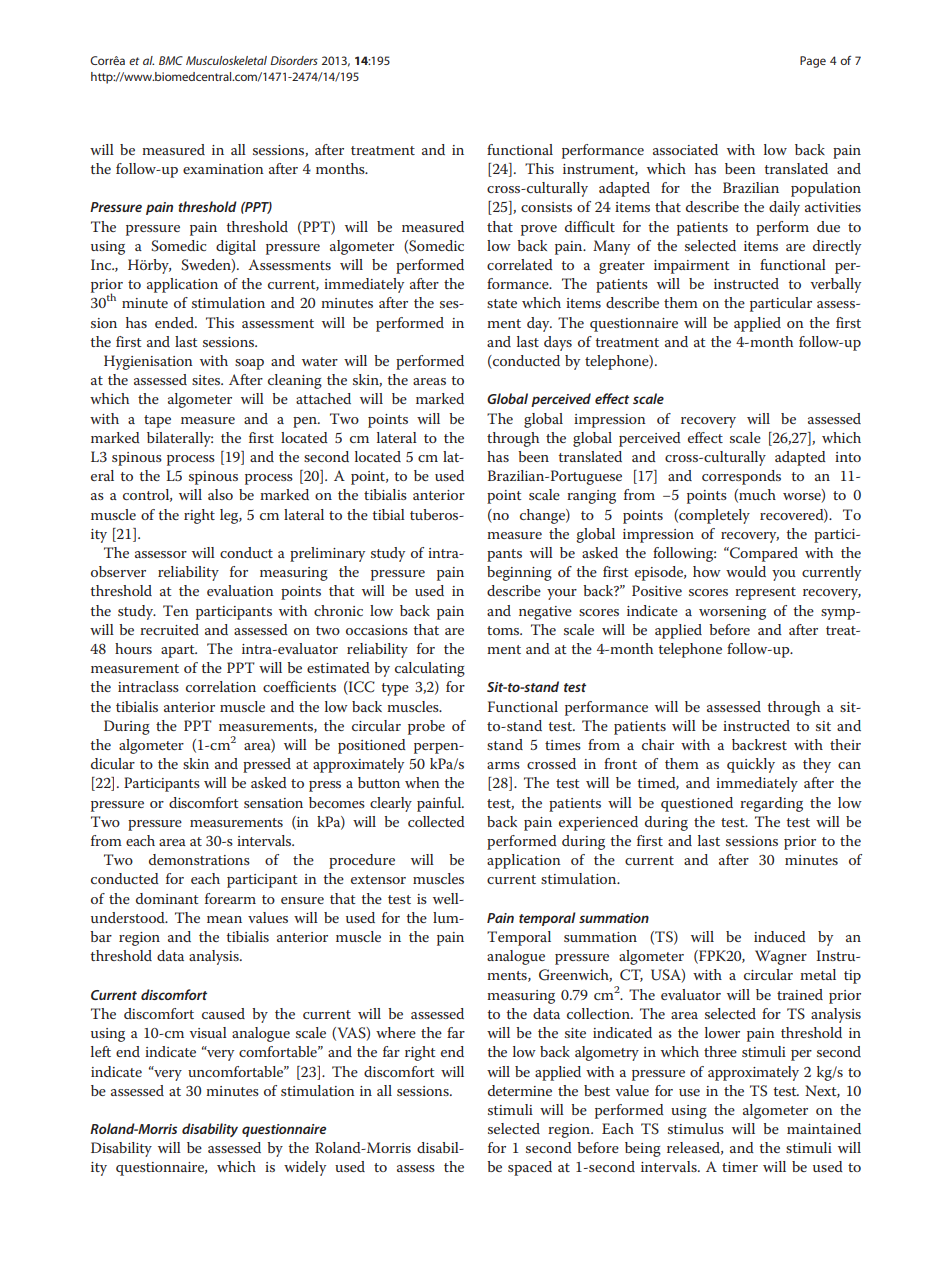  Describe the element at coordinates (171, 60) in the screenshot. I see `BMC` at that location.
